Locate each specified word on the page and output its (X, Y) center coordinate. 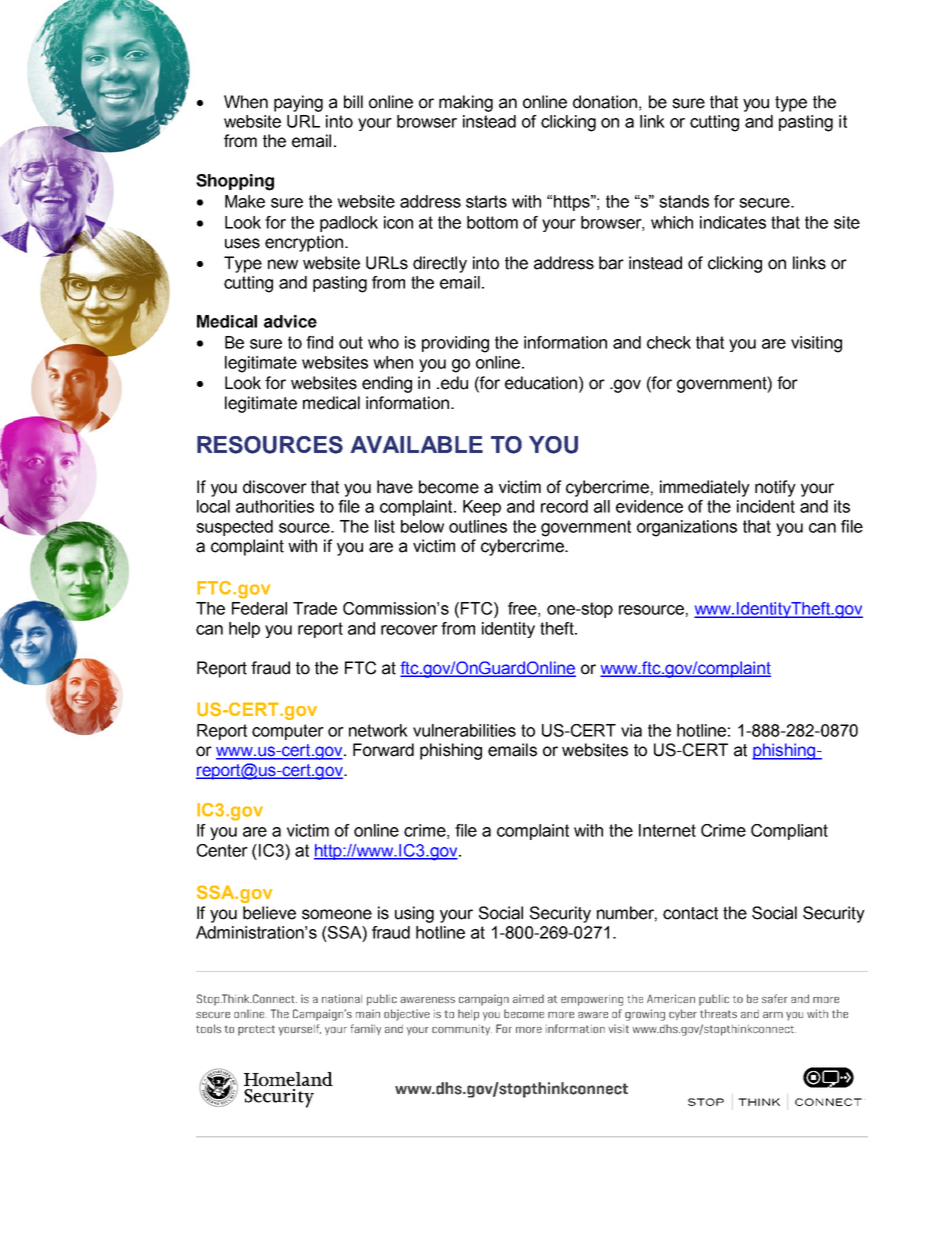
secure (765, 203)
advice (290, 321)
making (466, 103)
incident (766, 506)
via (631, 730)
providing (455, 344)
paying (298, 103)
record (564, 506)
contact (690, 913)
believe (269, 913)
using (414, 914)
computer (288, 732)
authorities (275, 506)
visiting (816, 344)
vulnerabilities (464, 730)
